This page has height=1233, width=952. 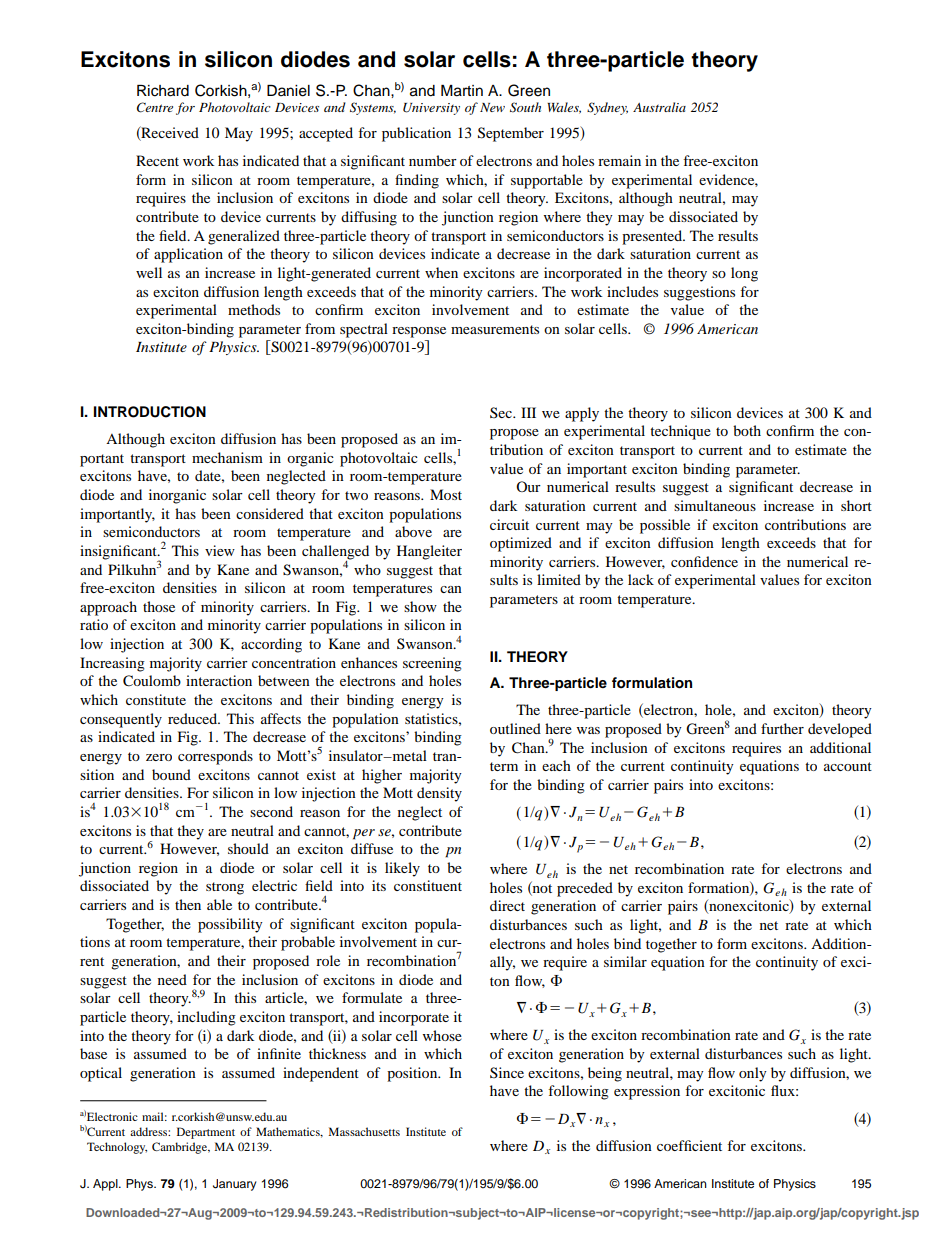 I want to click on Centre, so click(x=155, y=107).
